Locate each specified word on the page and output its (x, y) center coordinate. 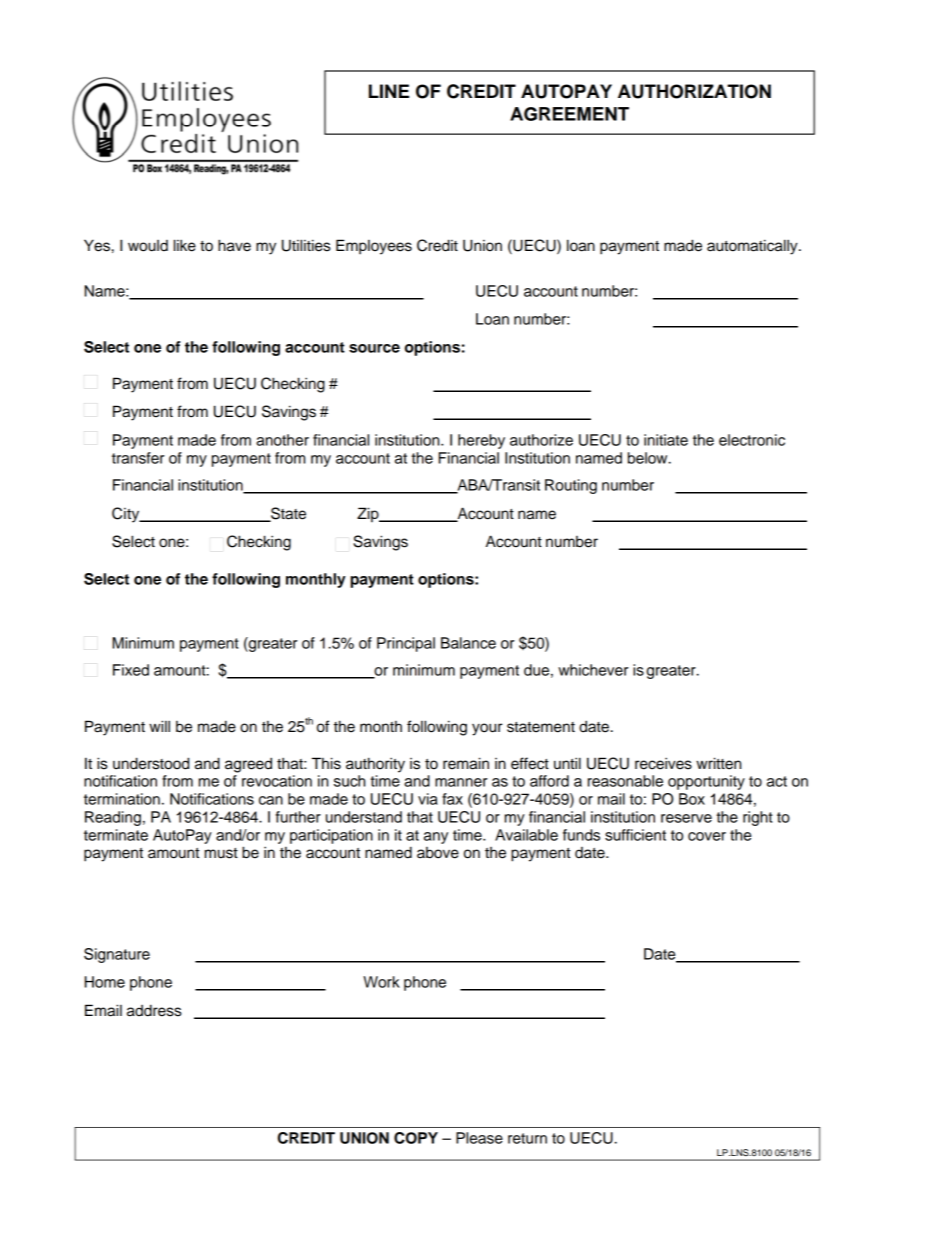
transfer (138, 458)
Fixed (131, 670)
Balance (468, 643)
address (154, 1010)
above (438, 853)
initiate (666, 440)
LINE (389, 91)
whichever (593, 670)
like (185, 245)
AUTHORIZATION (694, 91)
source (374, 348)
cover (707, 836)
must (221, 853)
